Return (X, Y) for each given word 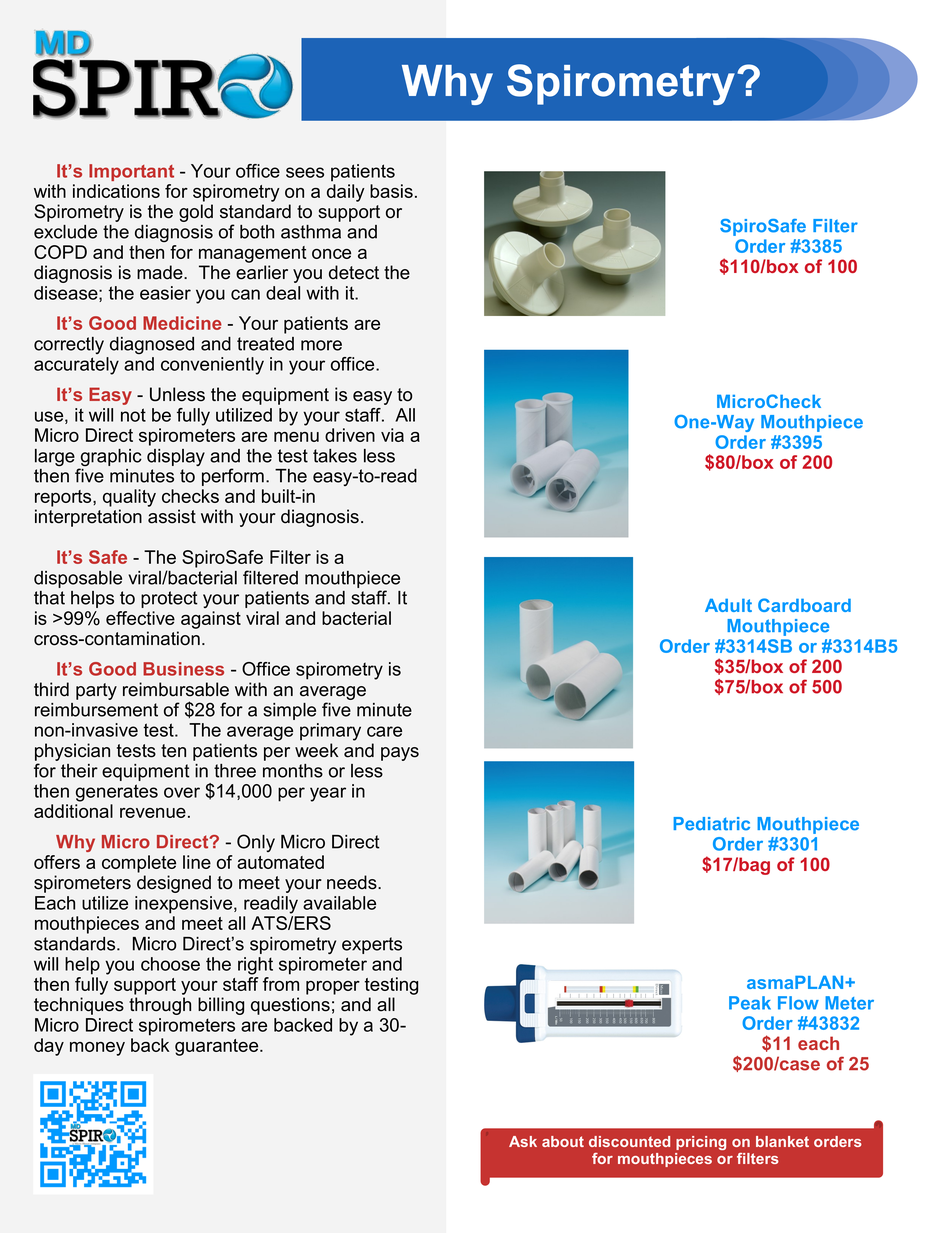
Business (183, 669)
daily (346, 193)
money (97, 1049)
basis (391, 191)
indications (116, 191)
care (384, 731)
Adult (728, 605)
